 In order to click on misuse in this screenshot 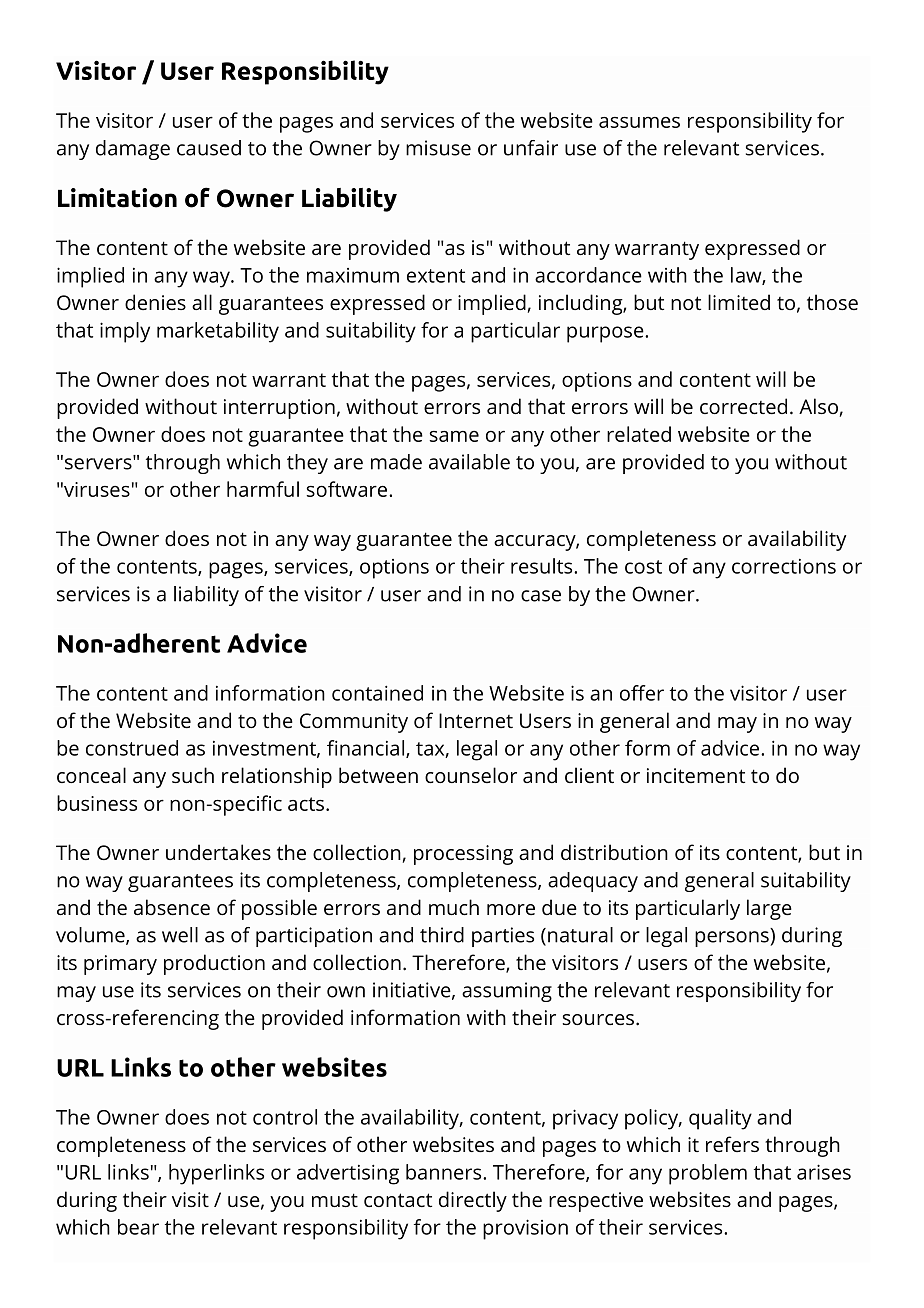, I will do `click(438, 148)`.
